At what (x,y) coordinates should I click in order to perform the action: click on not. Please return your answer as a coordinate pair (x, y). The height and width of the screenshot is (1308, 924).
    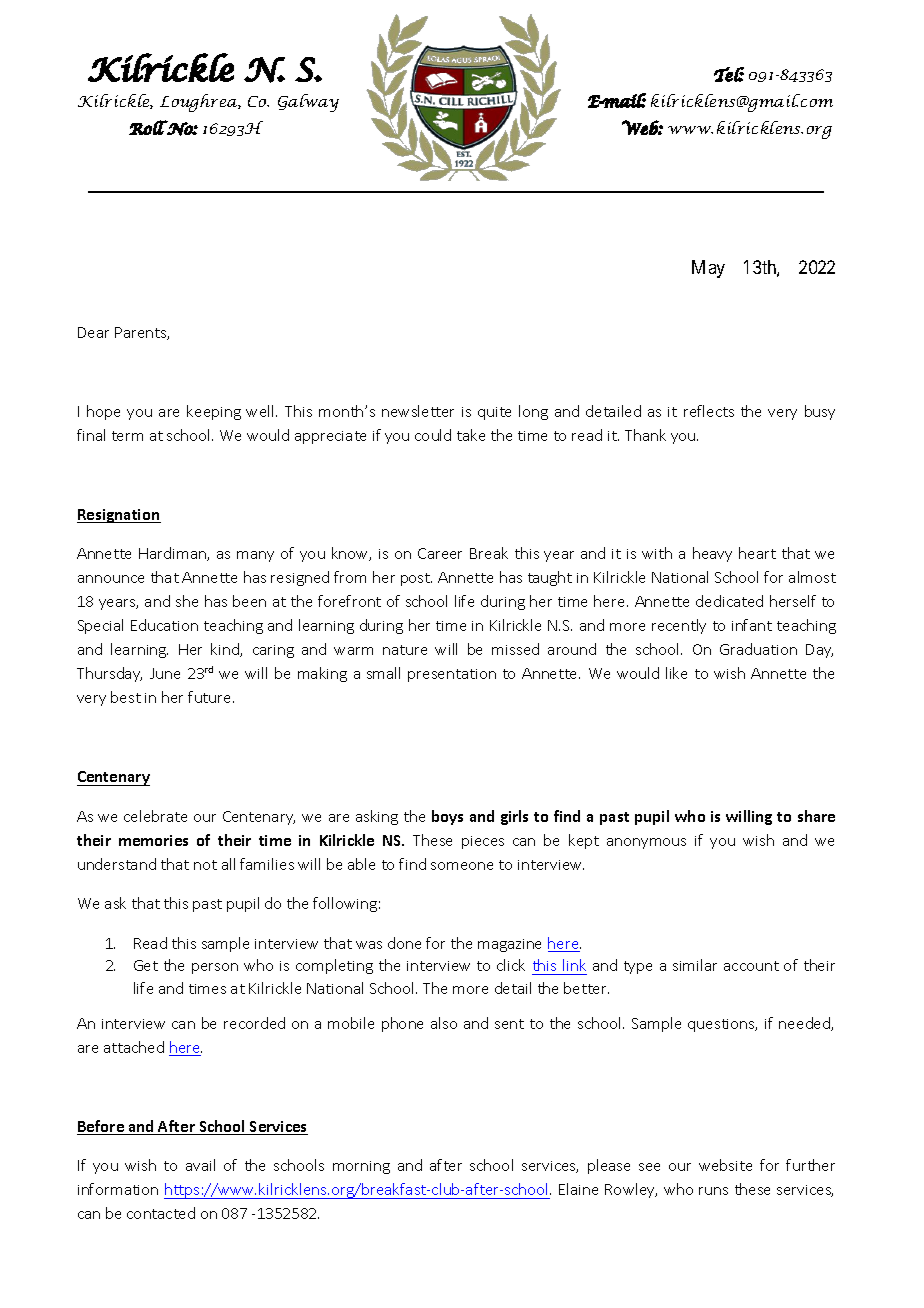
    Looking at the image, I should click on (205, 865).
